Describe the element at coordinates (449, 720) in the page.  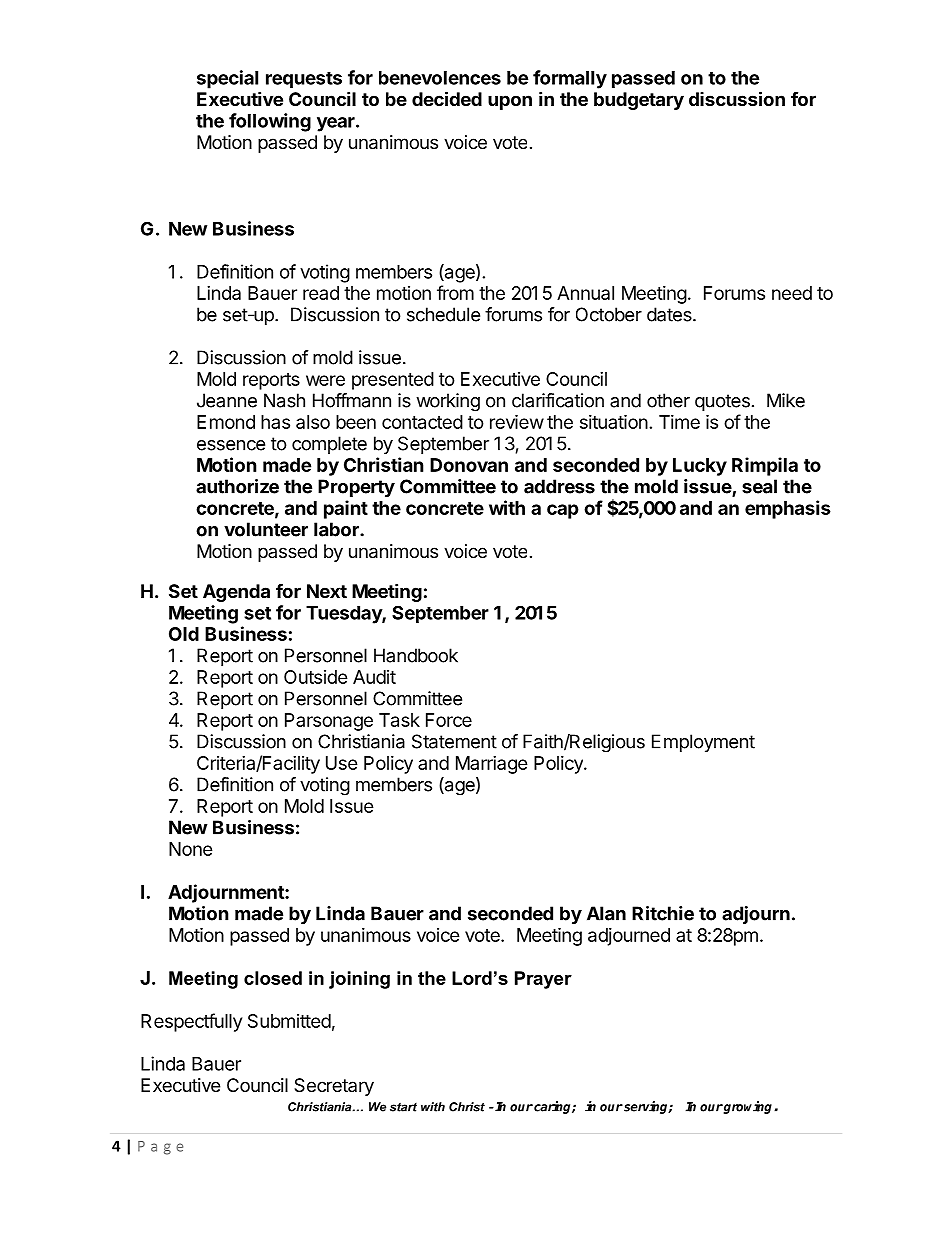
I see `Force` at that location.
